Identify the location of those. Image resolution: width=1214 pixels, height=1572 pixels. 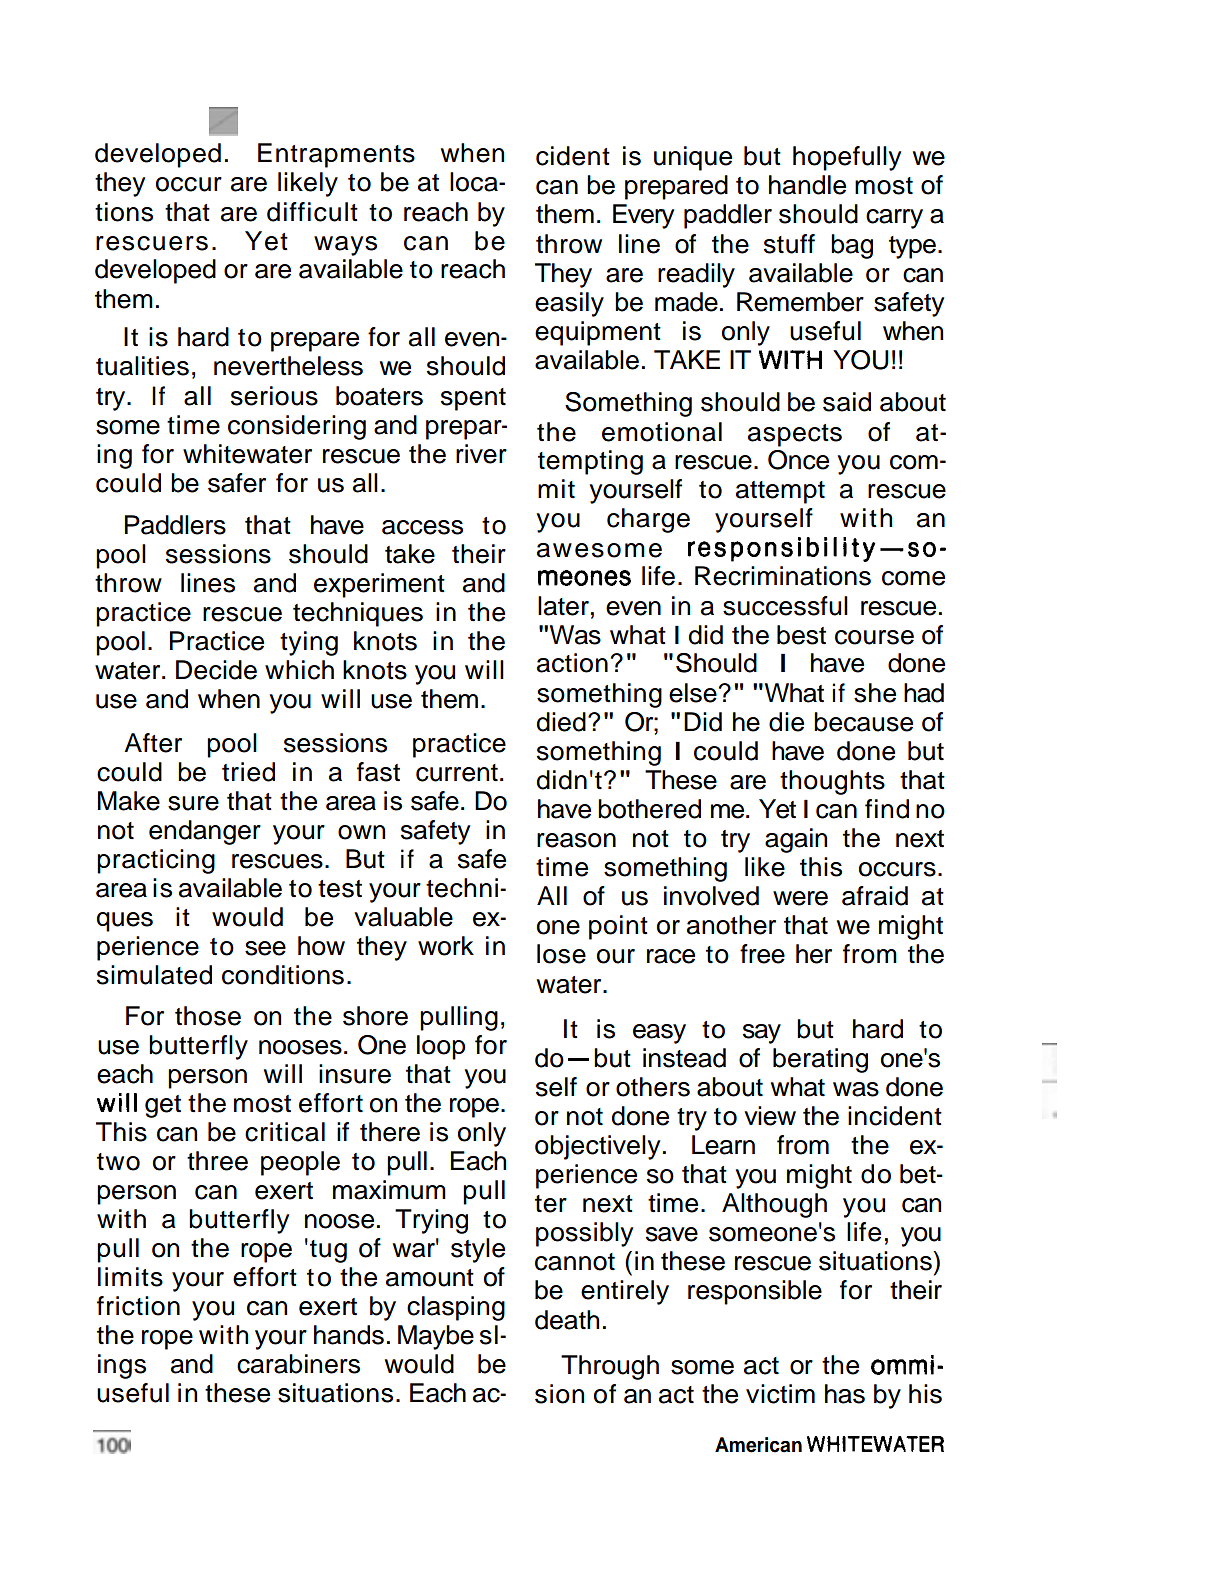
(208, 1016).
